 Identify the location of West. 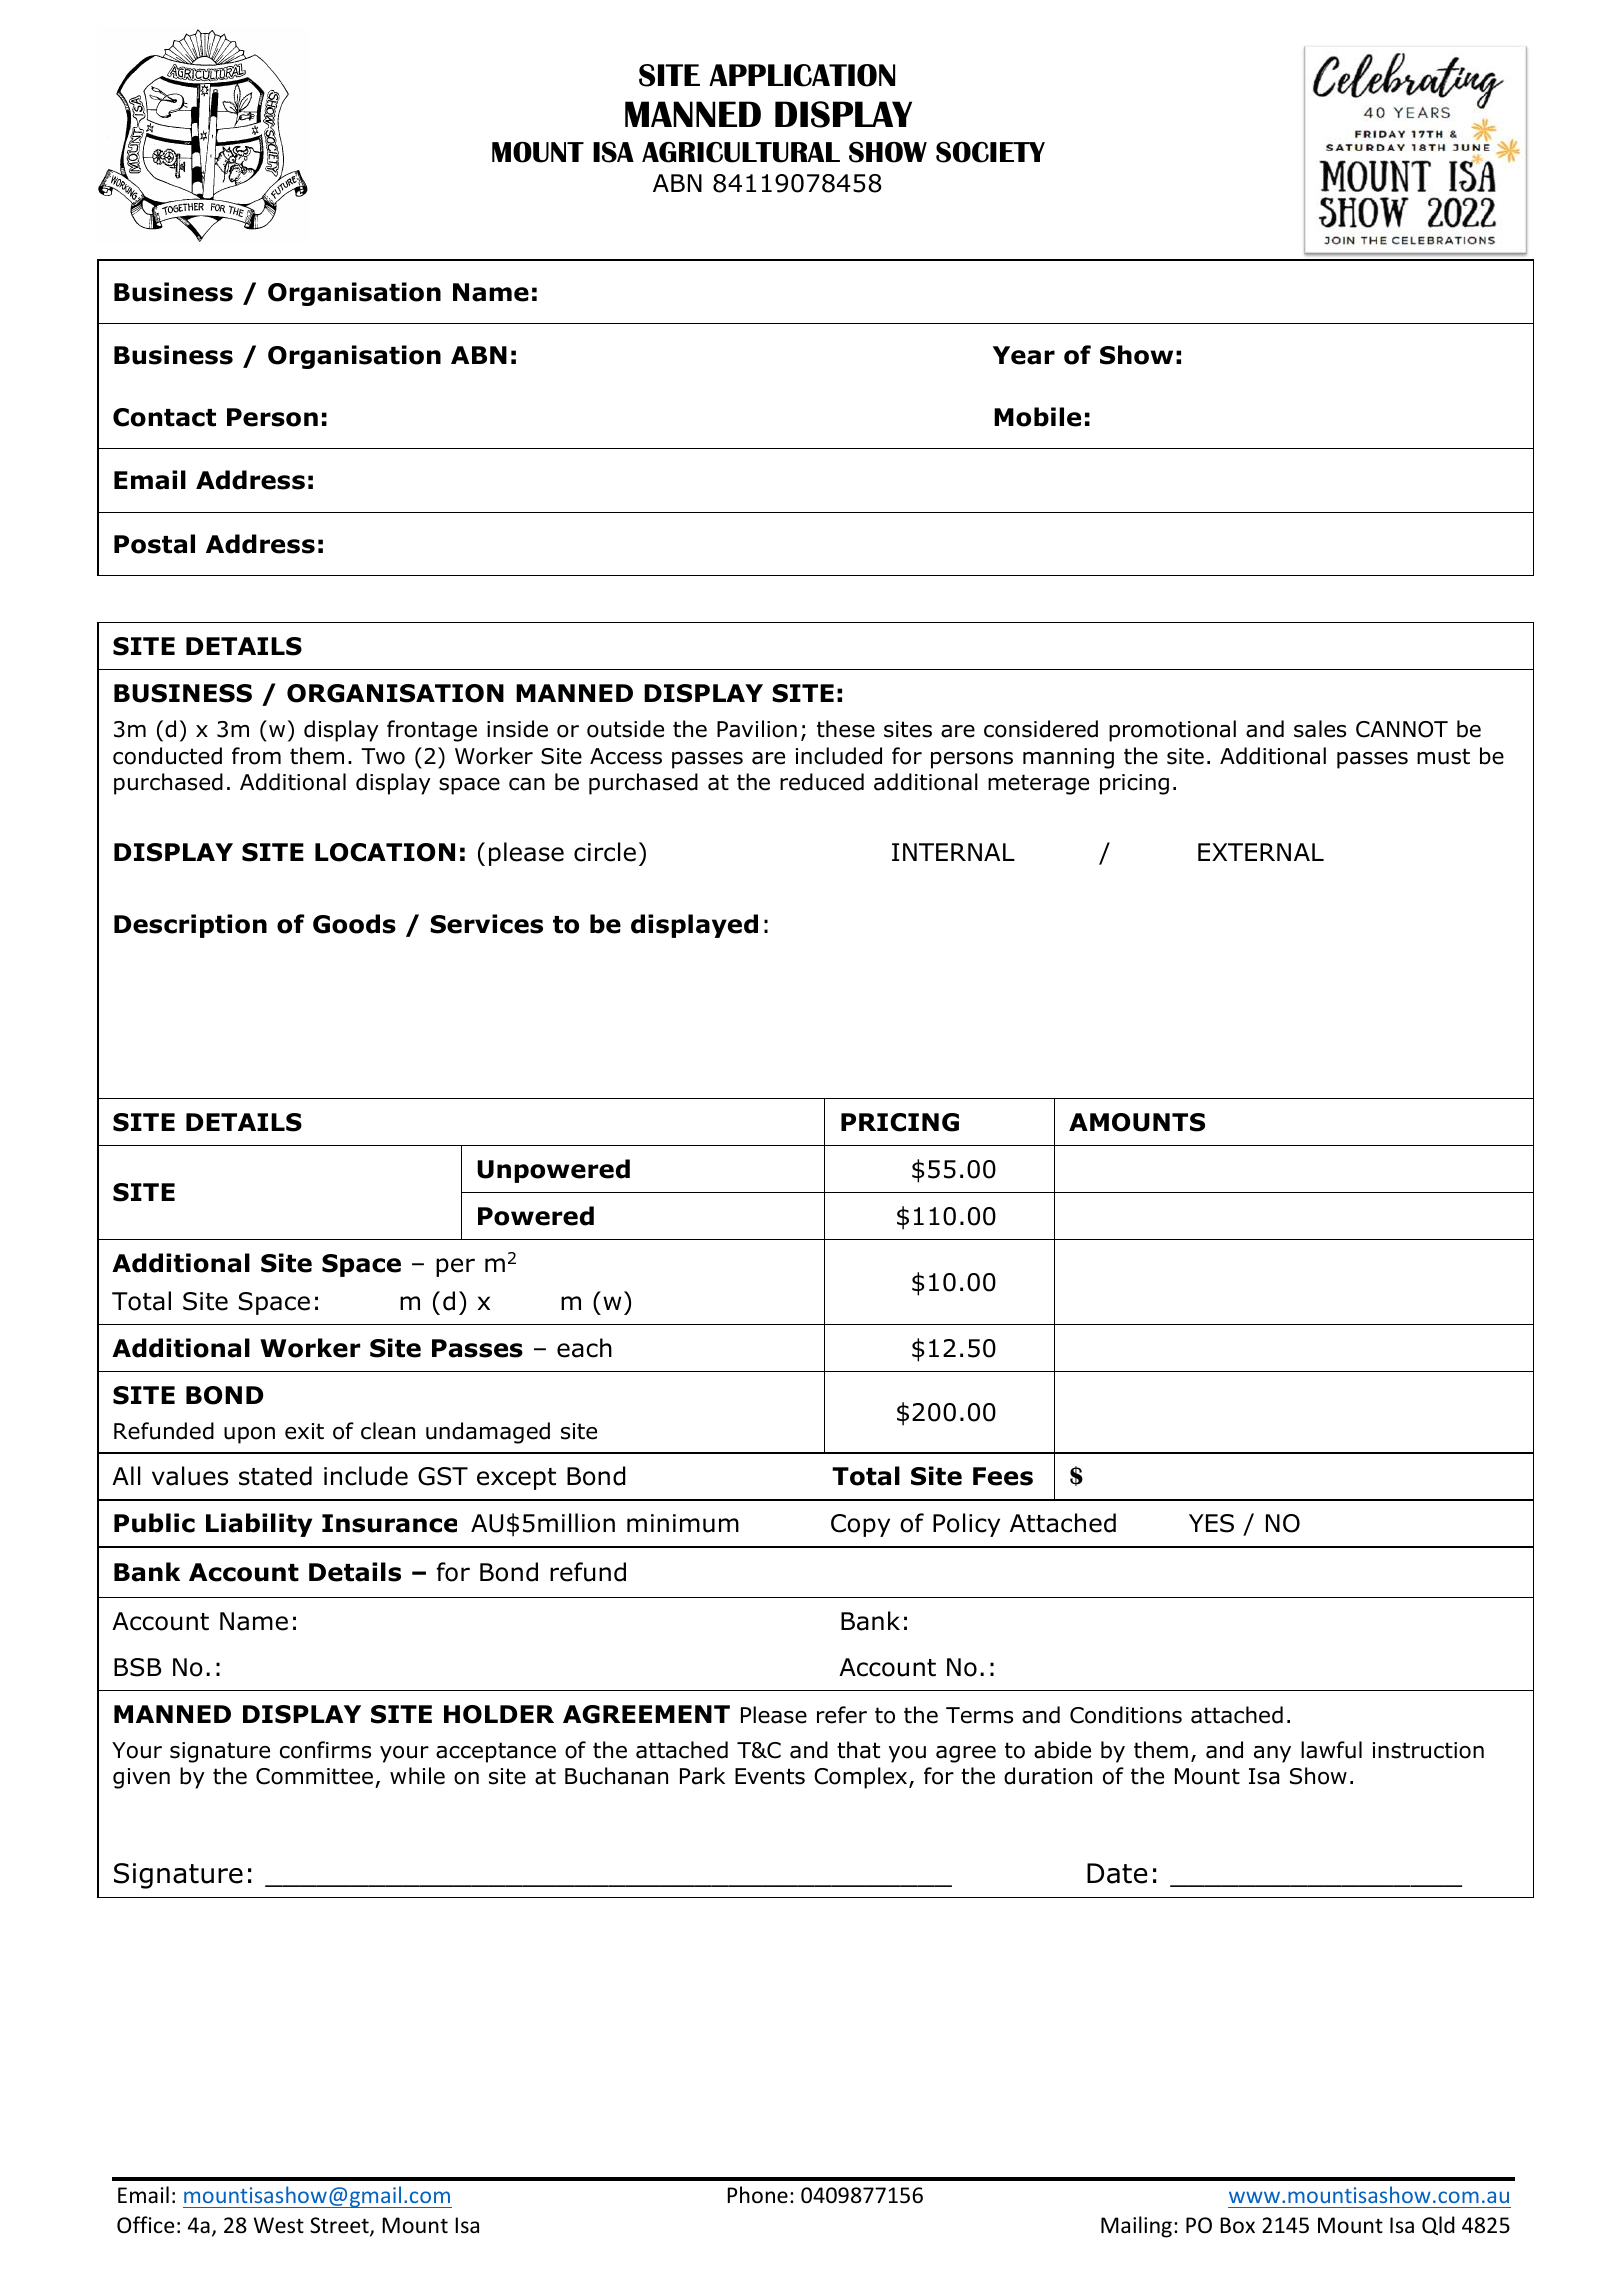
(279, 2225).
